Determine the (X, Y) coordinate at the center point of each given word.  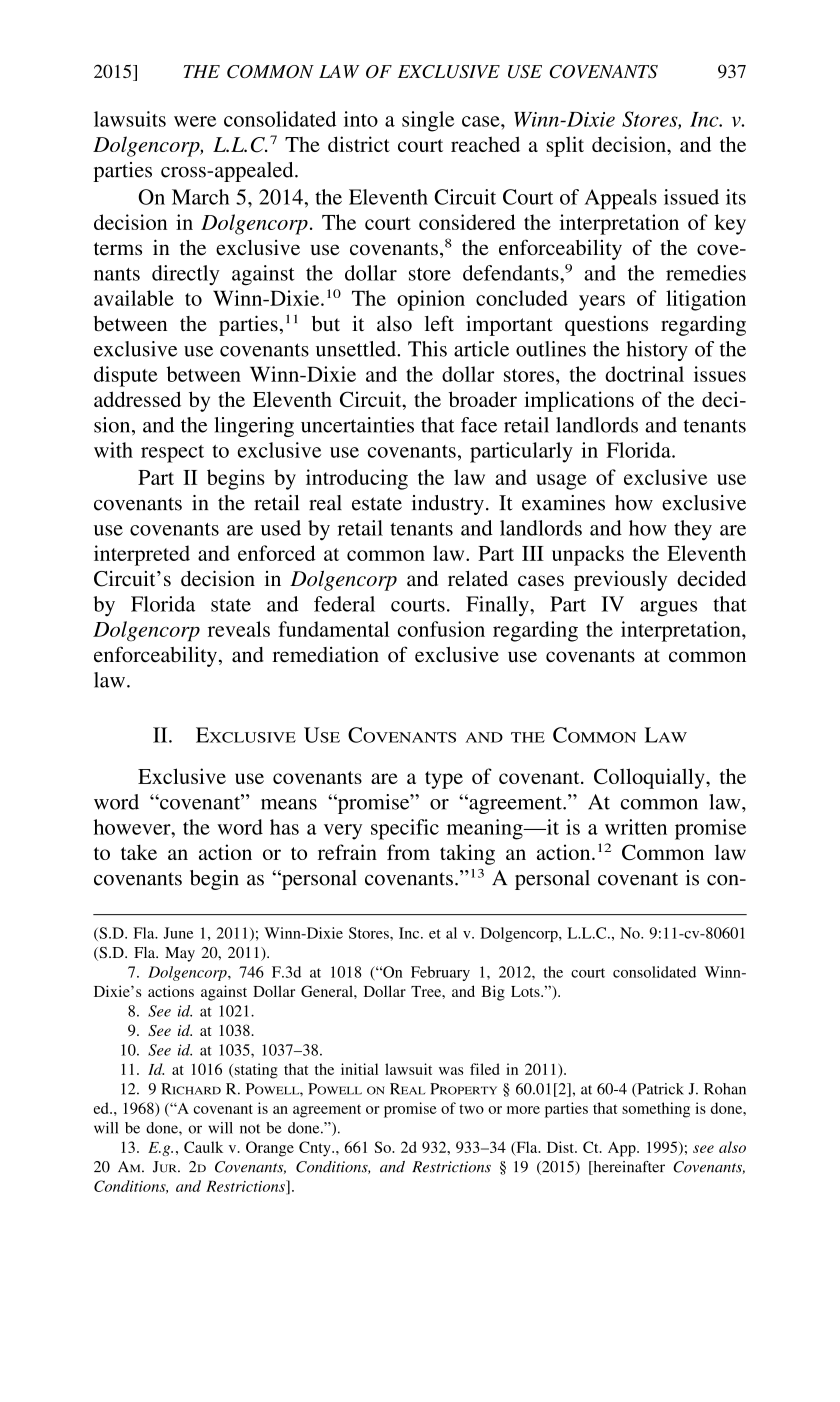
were (195, 121)
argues (668, 609)
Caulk (203, 1147)
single (428, 121)
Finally (498, 606)
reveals (239, 629)
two (471, 1109)
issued (691, 197)
